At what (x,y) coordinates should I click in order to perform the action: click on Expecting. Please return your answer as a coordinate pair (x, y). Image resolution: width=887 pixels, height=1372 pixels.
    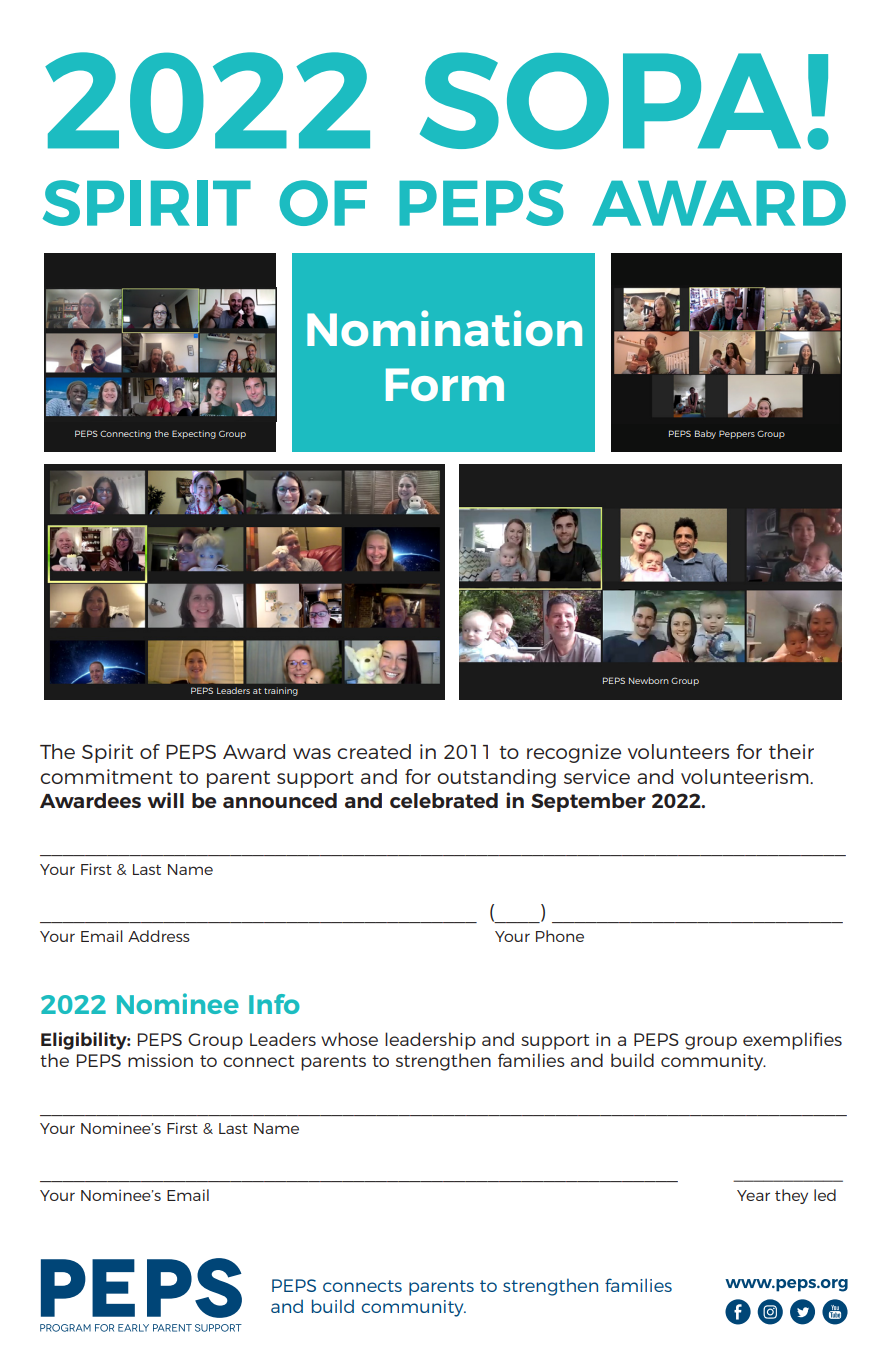
    Looking at the image, I should click on (194, 434).
